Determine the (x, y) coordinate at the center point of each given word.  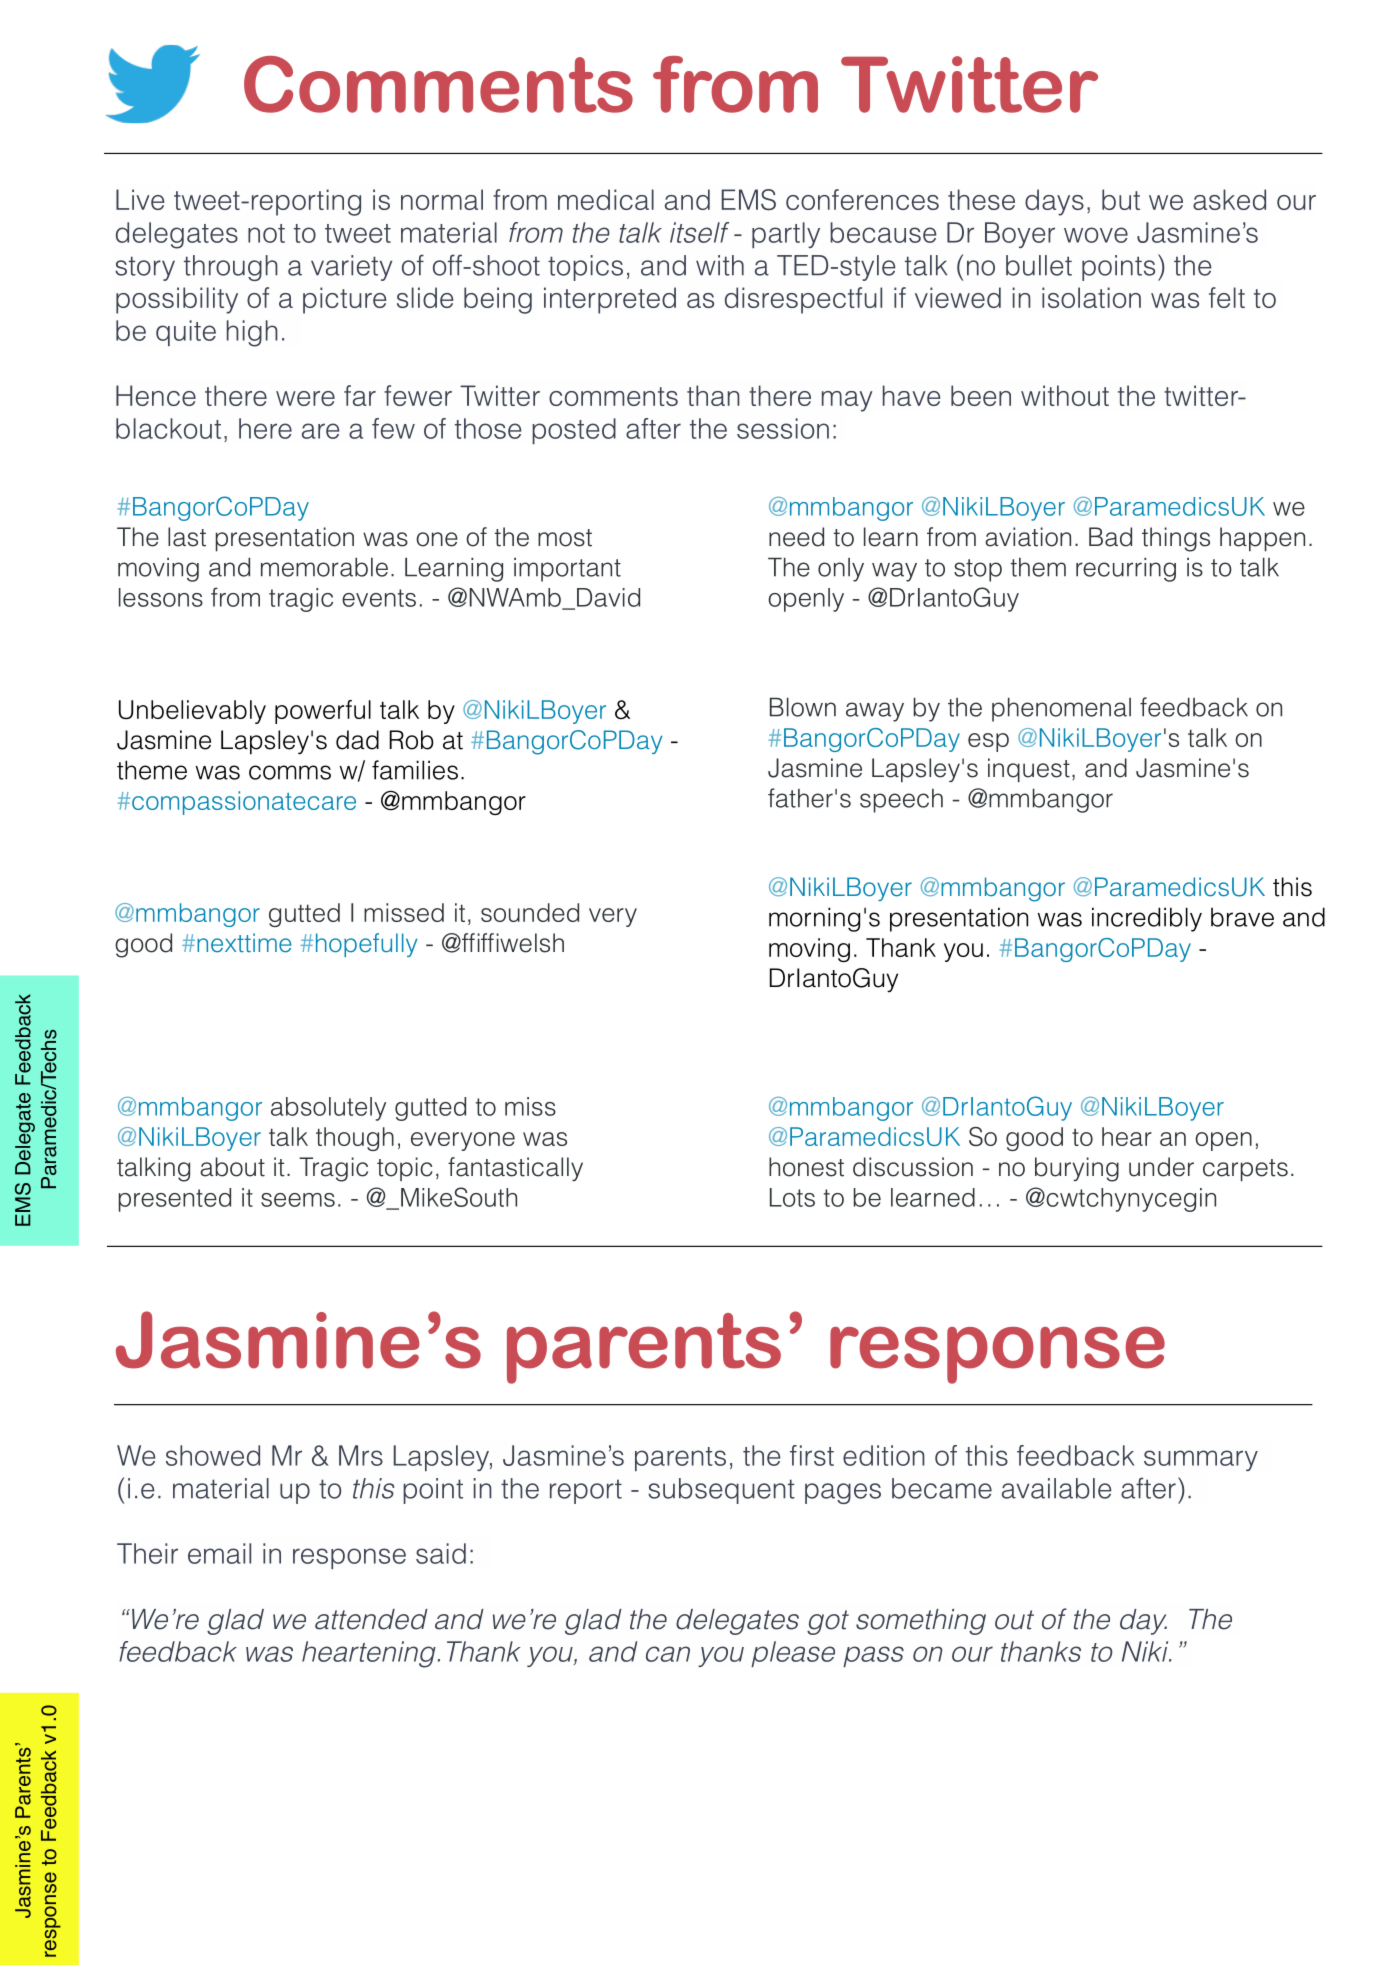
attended (371, 1619)
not (266, 233)
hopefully (367, 945)
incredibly (1147, 919)
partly (786, 235)
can (668, 1654)
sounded (530, 912)
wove (1096, 235)
